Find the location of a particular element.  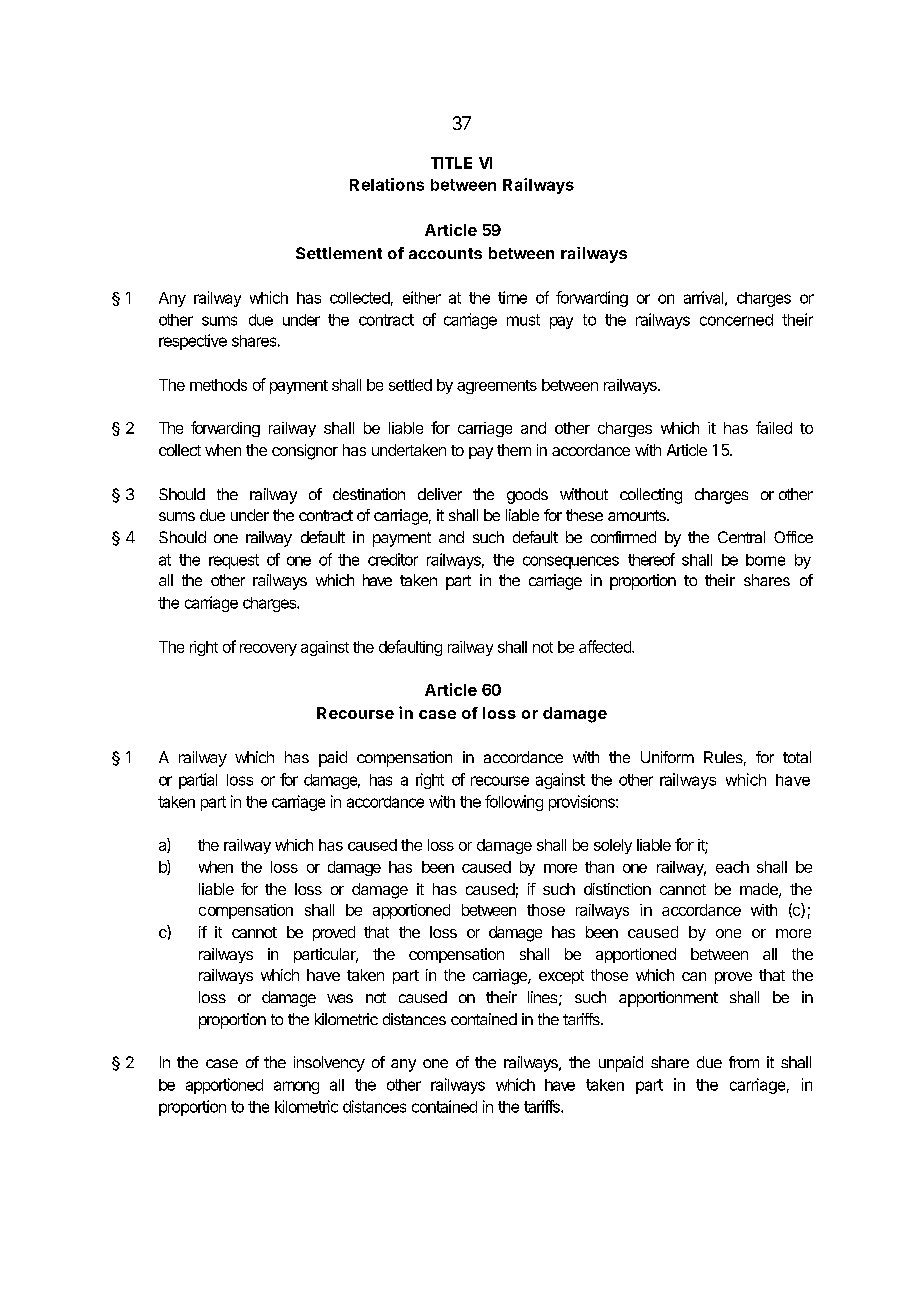

recovery is located at coordinates (268, 650).
